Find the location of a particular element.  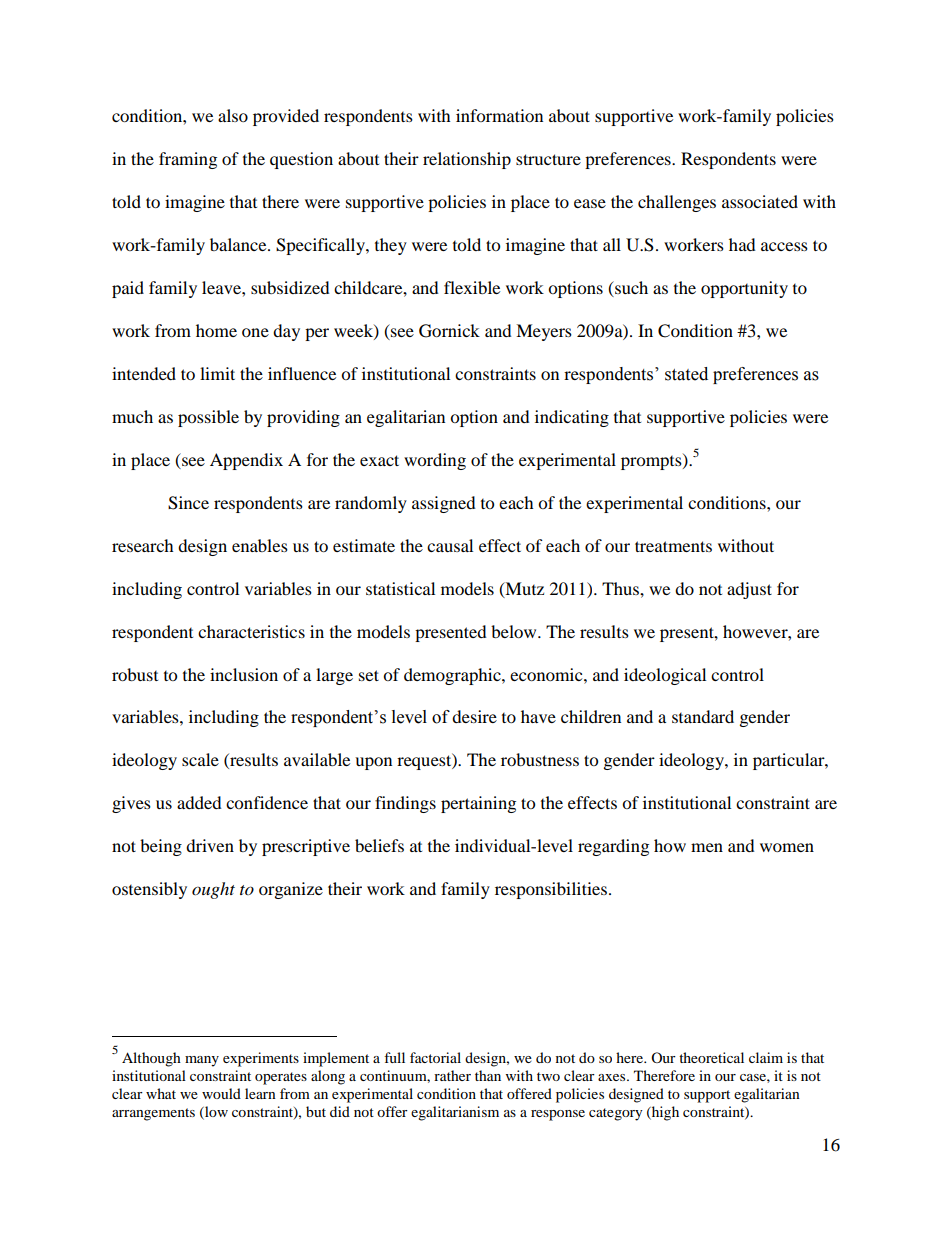

stated is located at coordinates (686, 374).
